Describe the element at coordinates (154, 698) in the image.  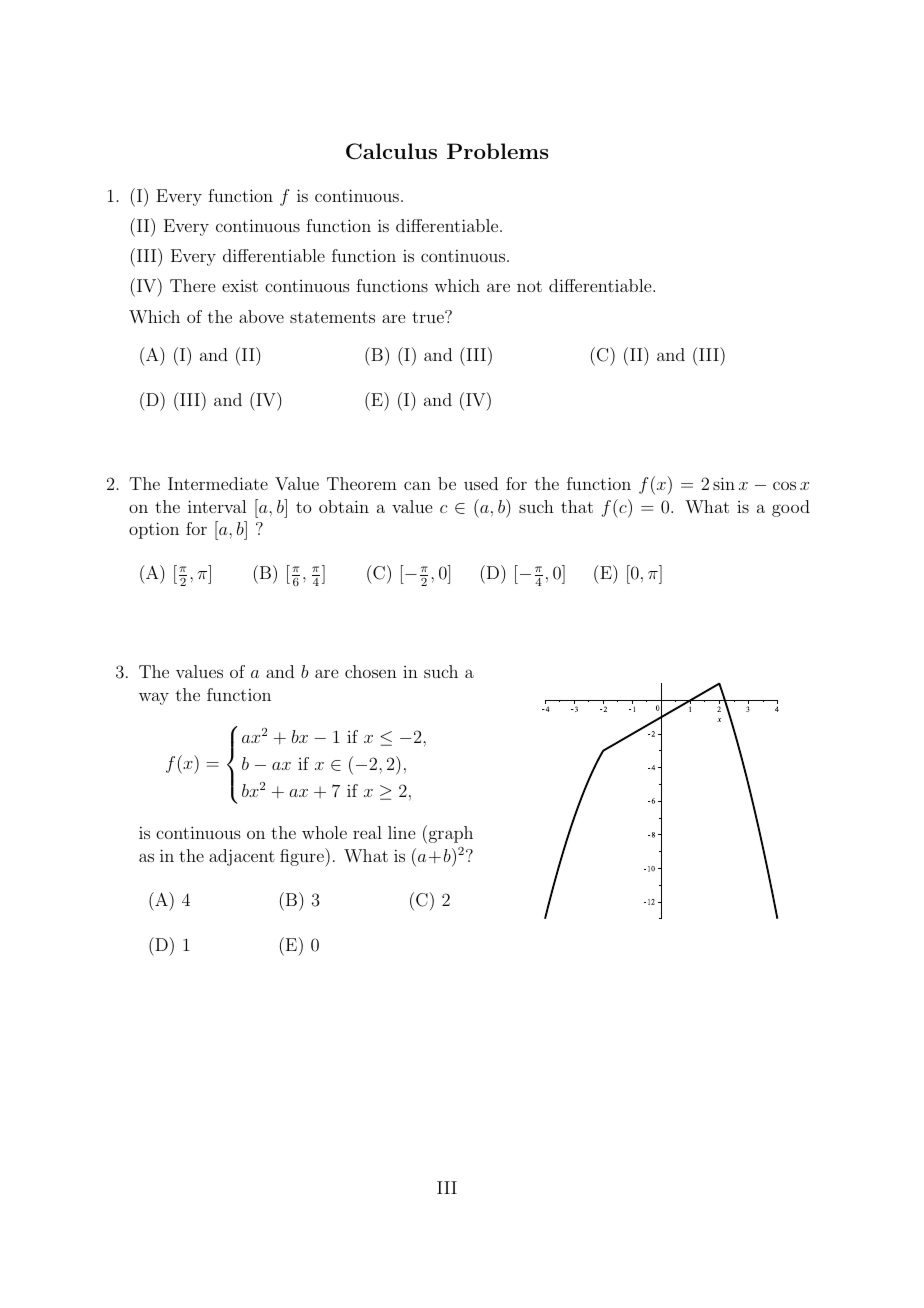
I see `way` at that location.
